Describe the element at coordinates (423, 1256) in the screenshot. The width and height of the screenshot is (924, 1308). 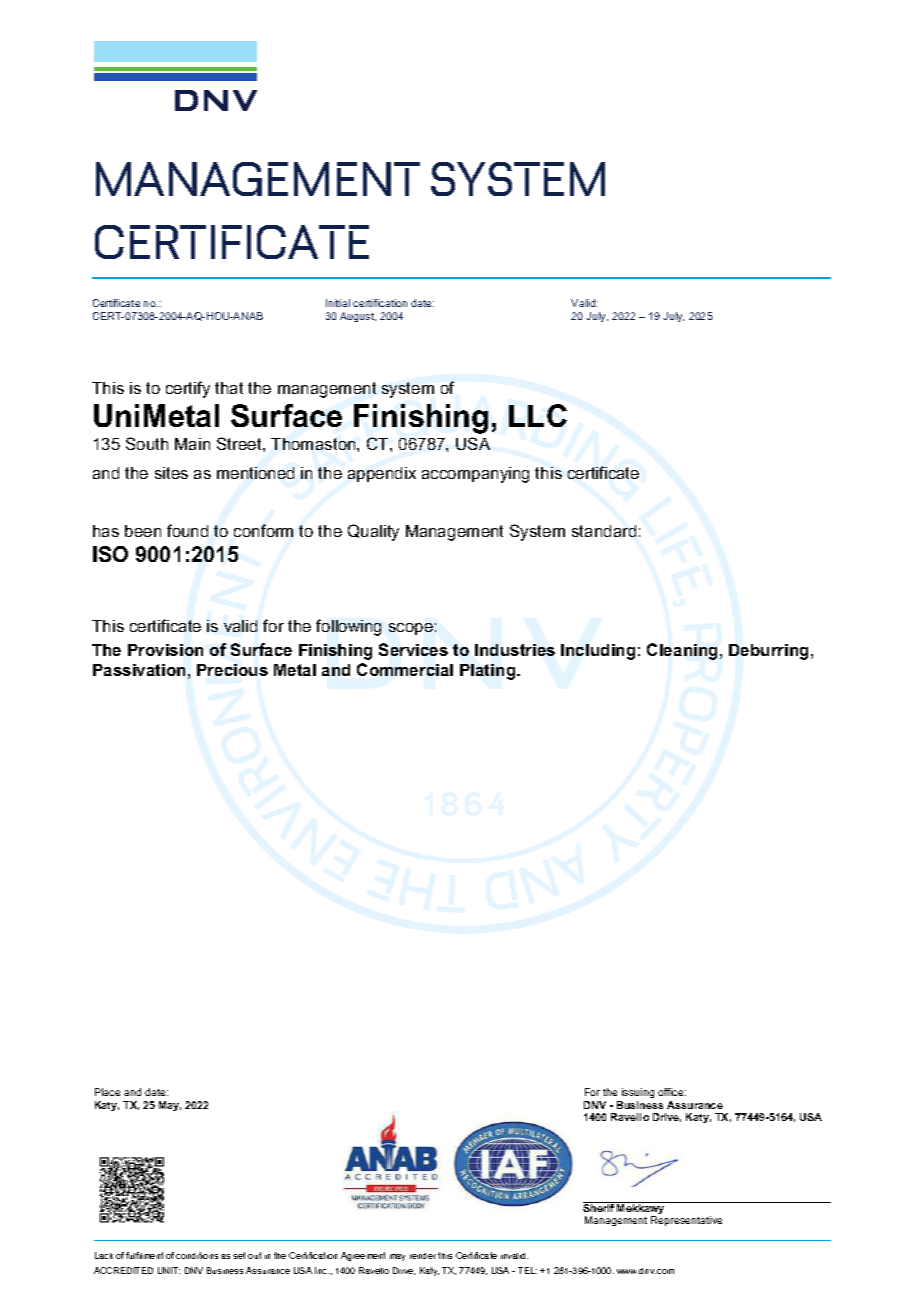
I see `render` at that location.
